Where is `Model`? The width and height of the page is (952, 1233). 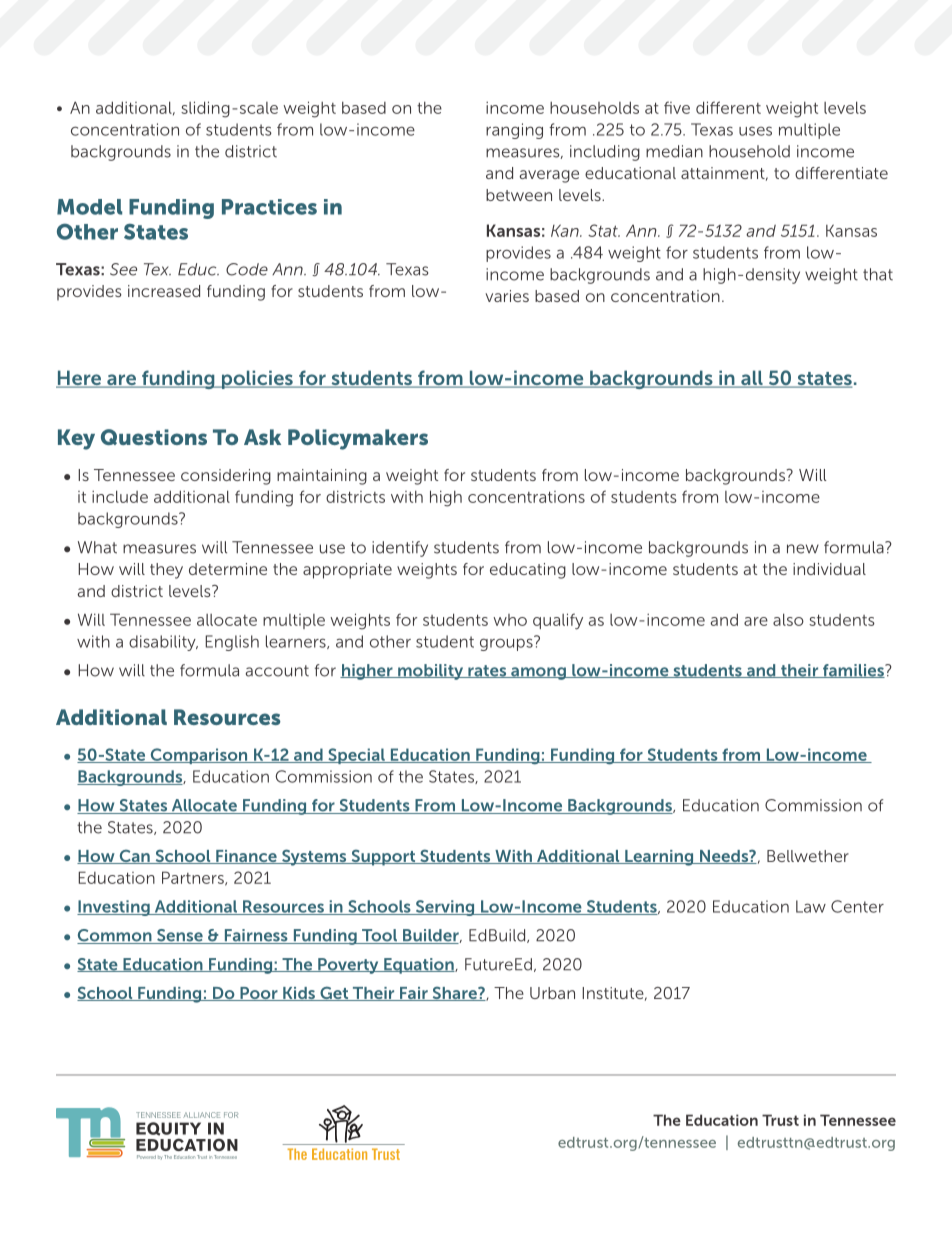
Model is located at coordinates (89, 207).
